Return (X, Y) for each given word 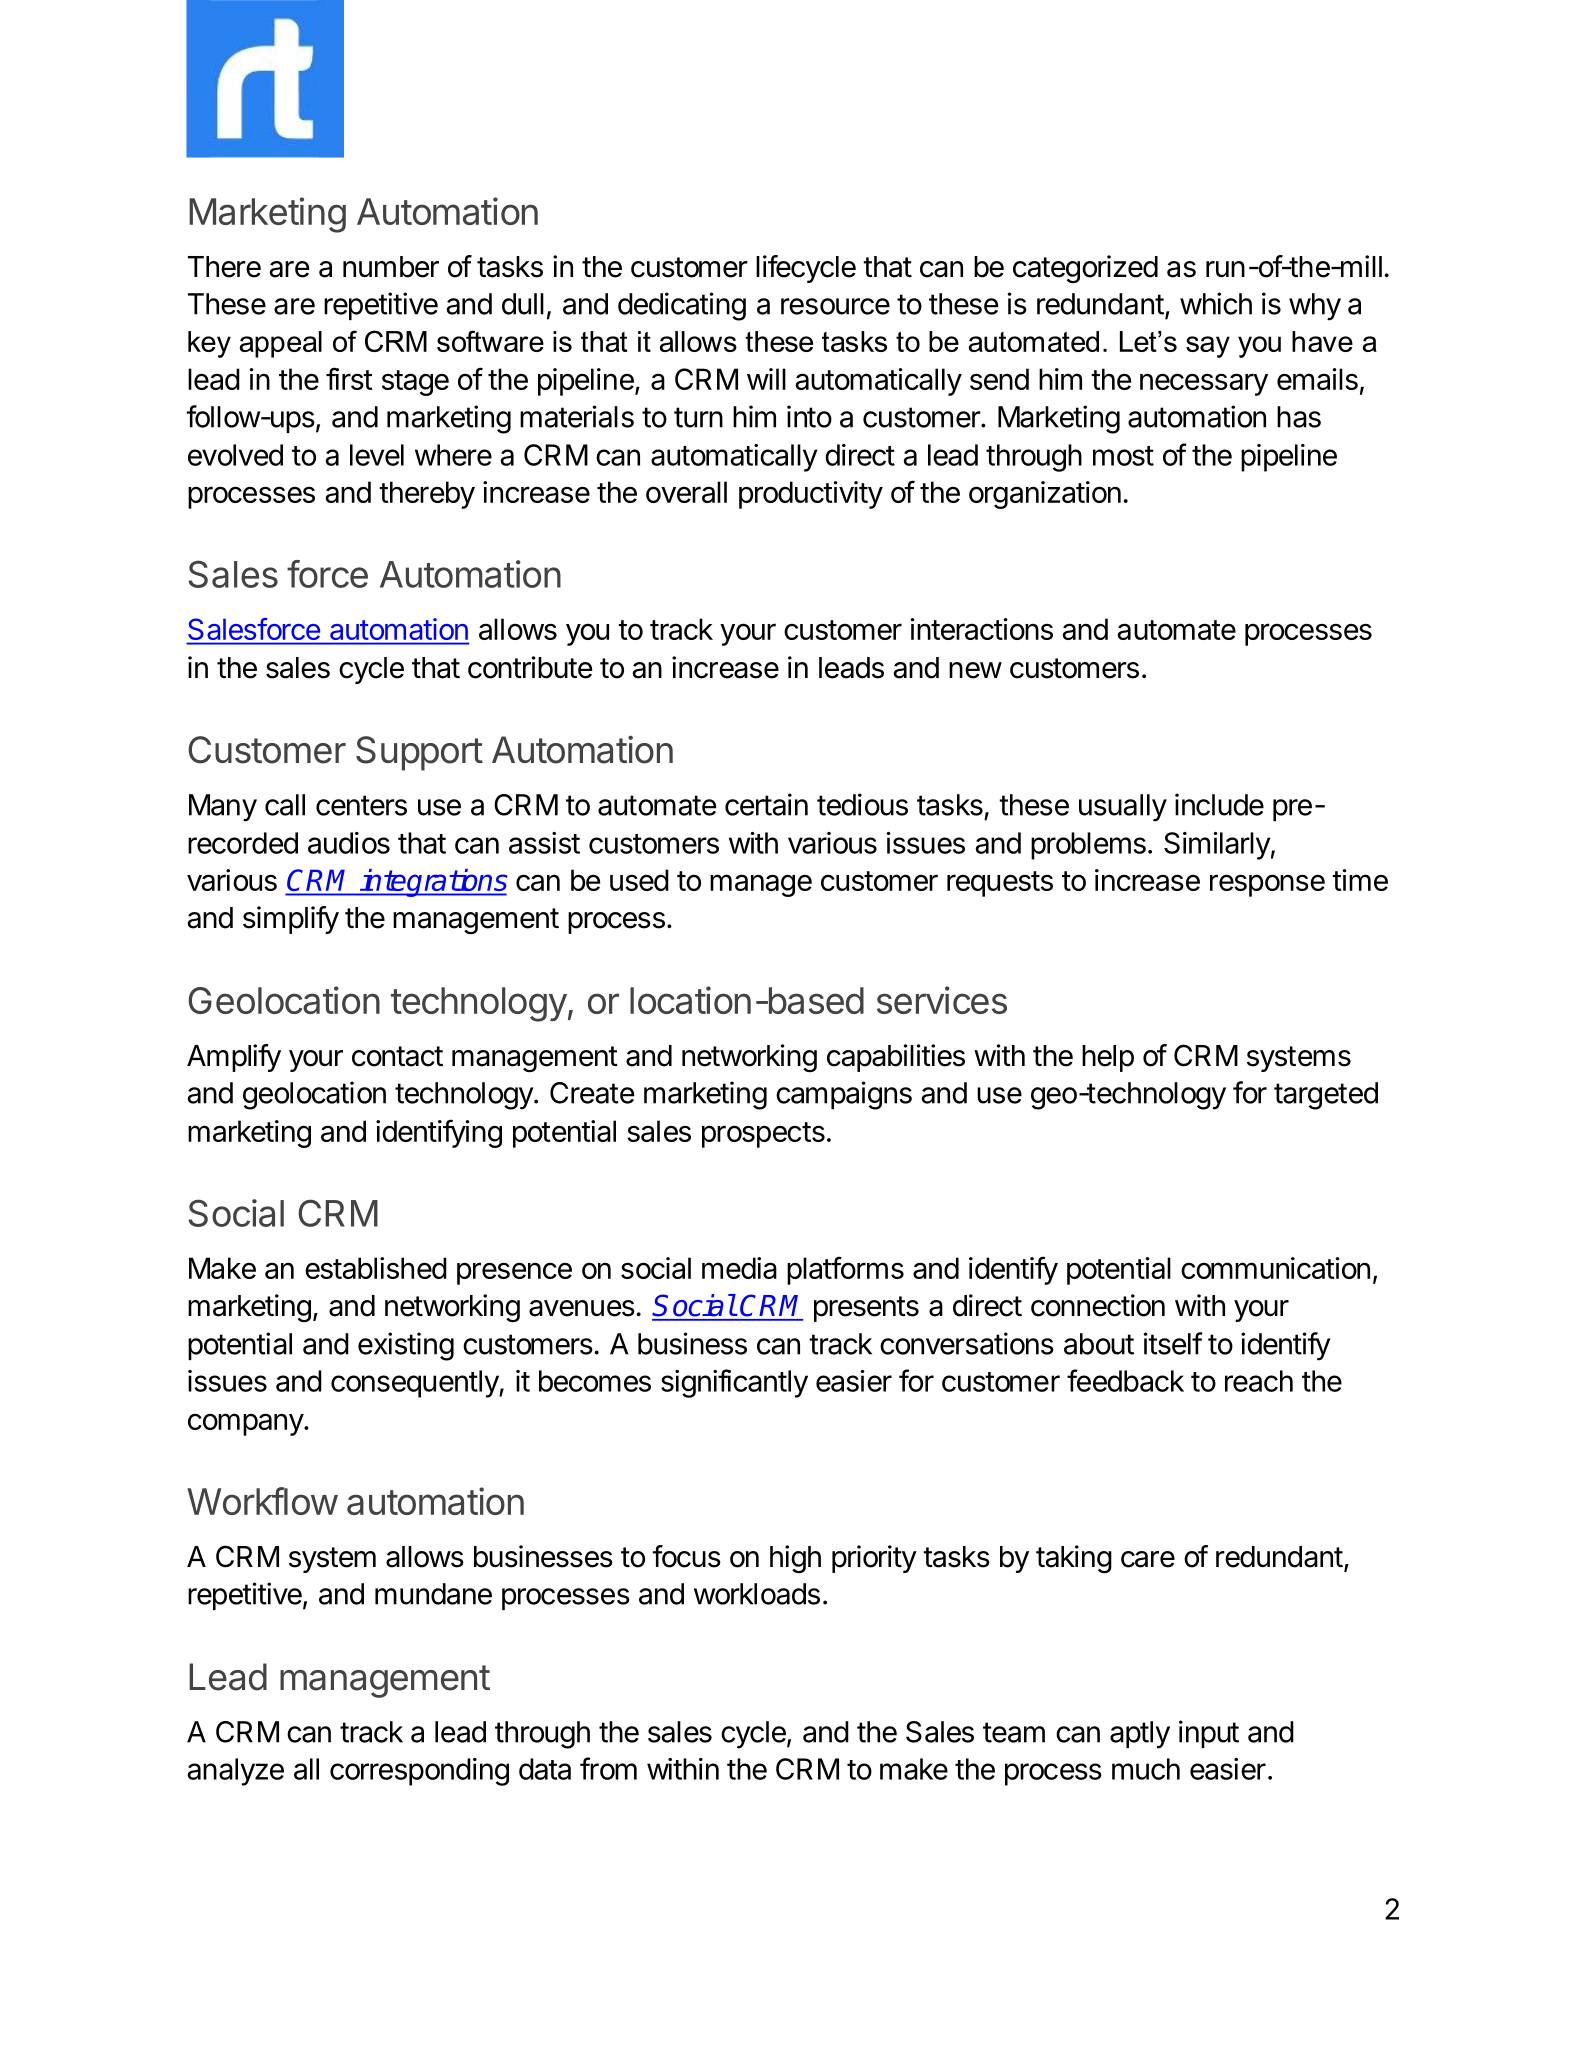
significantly (734, 1383)
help (1108, 1058)
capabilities (896, 1058)
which (1216, 303)
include (1219, 804)
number (391, 267)
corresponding (419, 1772)
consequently (415, 1384)
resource (835, 306)
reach (1259, 1381)
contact (397, 1056)
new (975, 670)
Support (419, 753)
